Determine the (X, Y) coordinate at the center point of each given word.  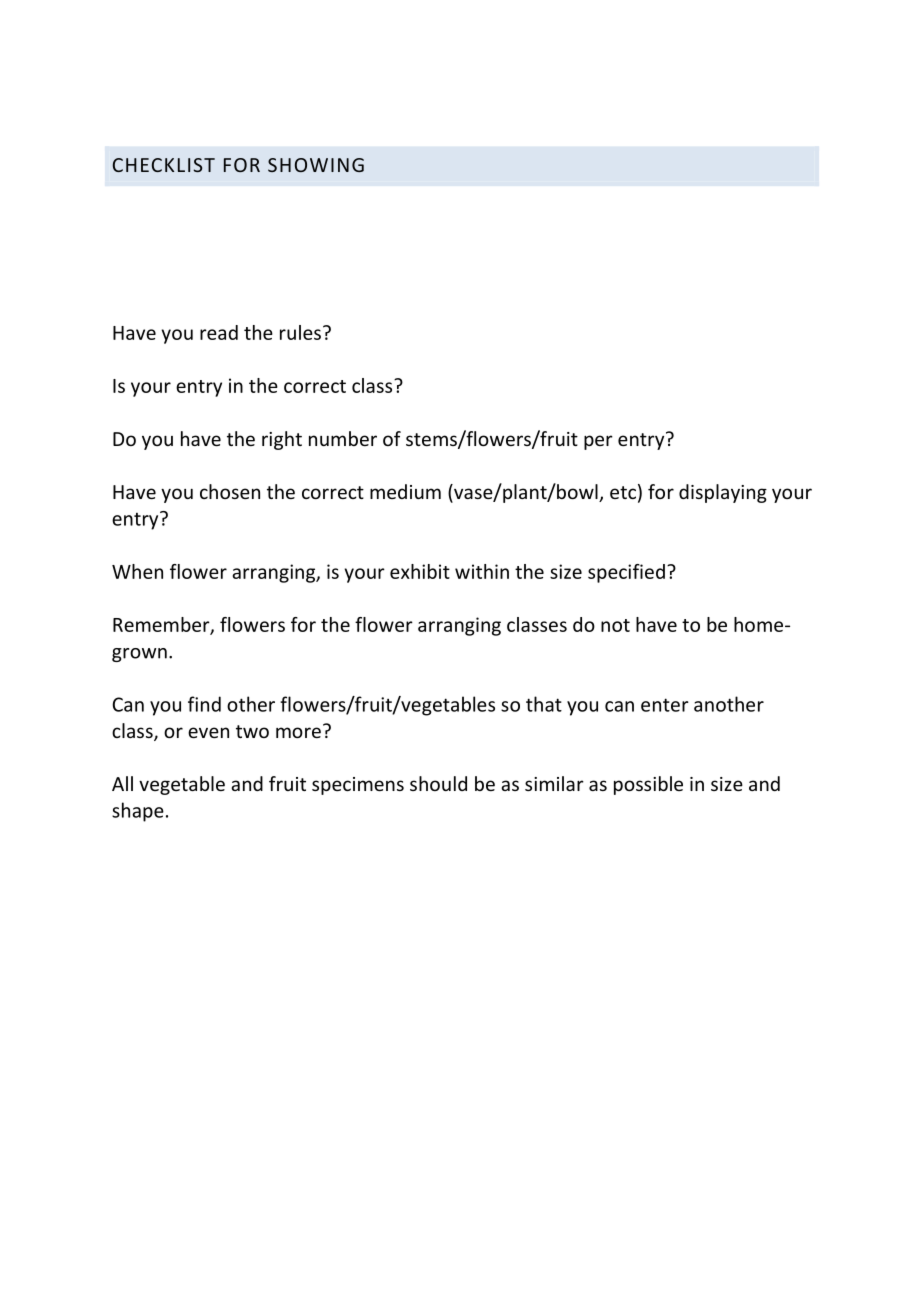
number (343, 438)
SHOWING (316, 165)
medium (405, 491)
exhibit (420, 571)
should (438, 783)
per (598, 442)
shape (138, 812)
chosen (230, 491)
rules (300, 332)
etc (623, 492)
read (219, 332)
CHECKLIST (164, 165)
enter (665, 705)
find (204, 704)
